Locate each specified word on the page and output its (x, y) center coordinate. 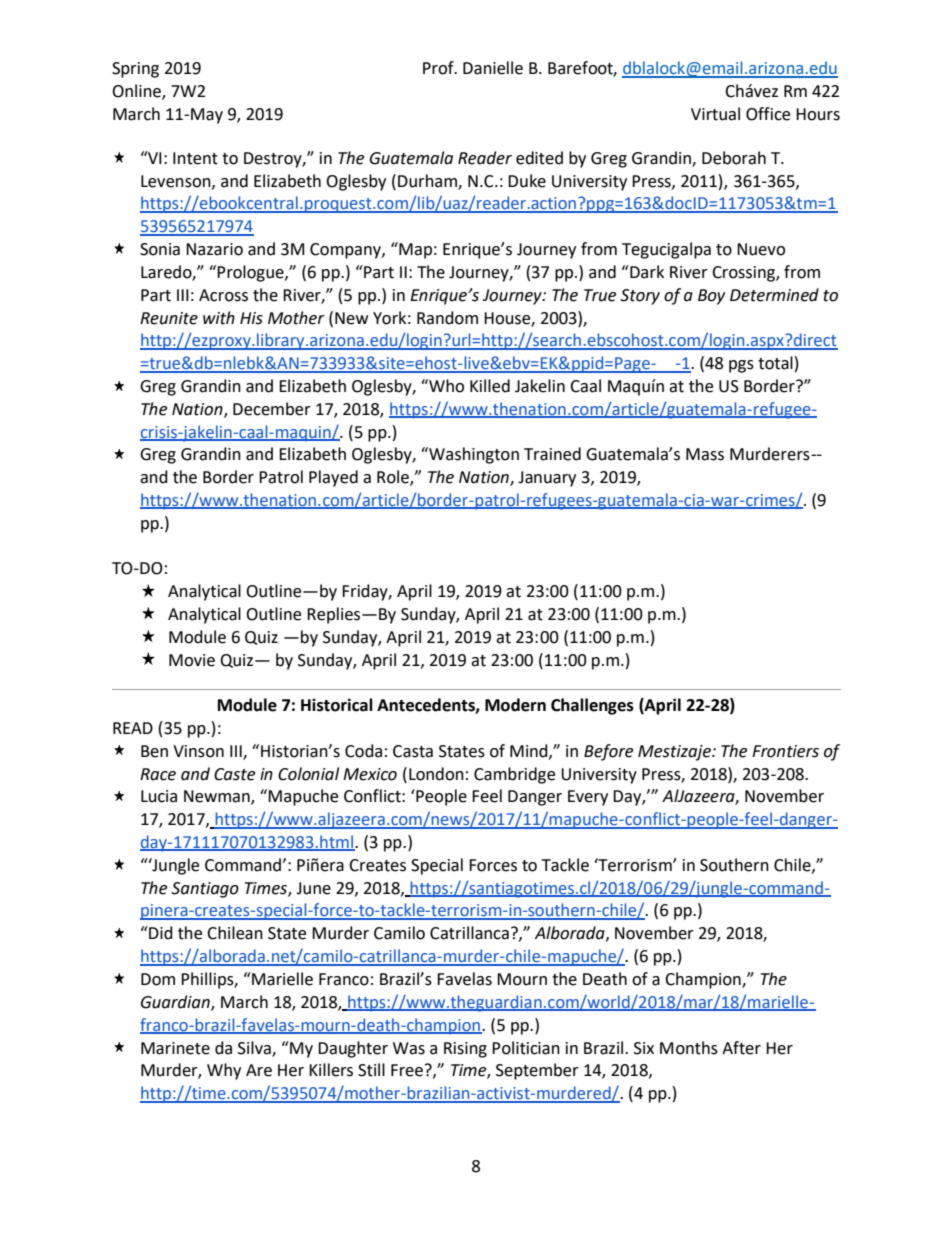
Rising (465, 1050)
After (741, 1048)
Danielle (493, 68)
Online (137, 91)
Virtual (715, 114)
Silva (255, 1048)
